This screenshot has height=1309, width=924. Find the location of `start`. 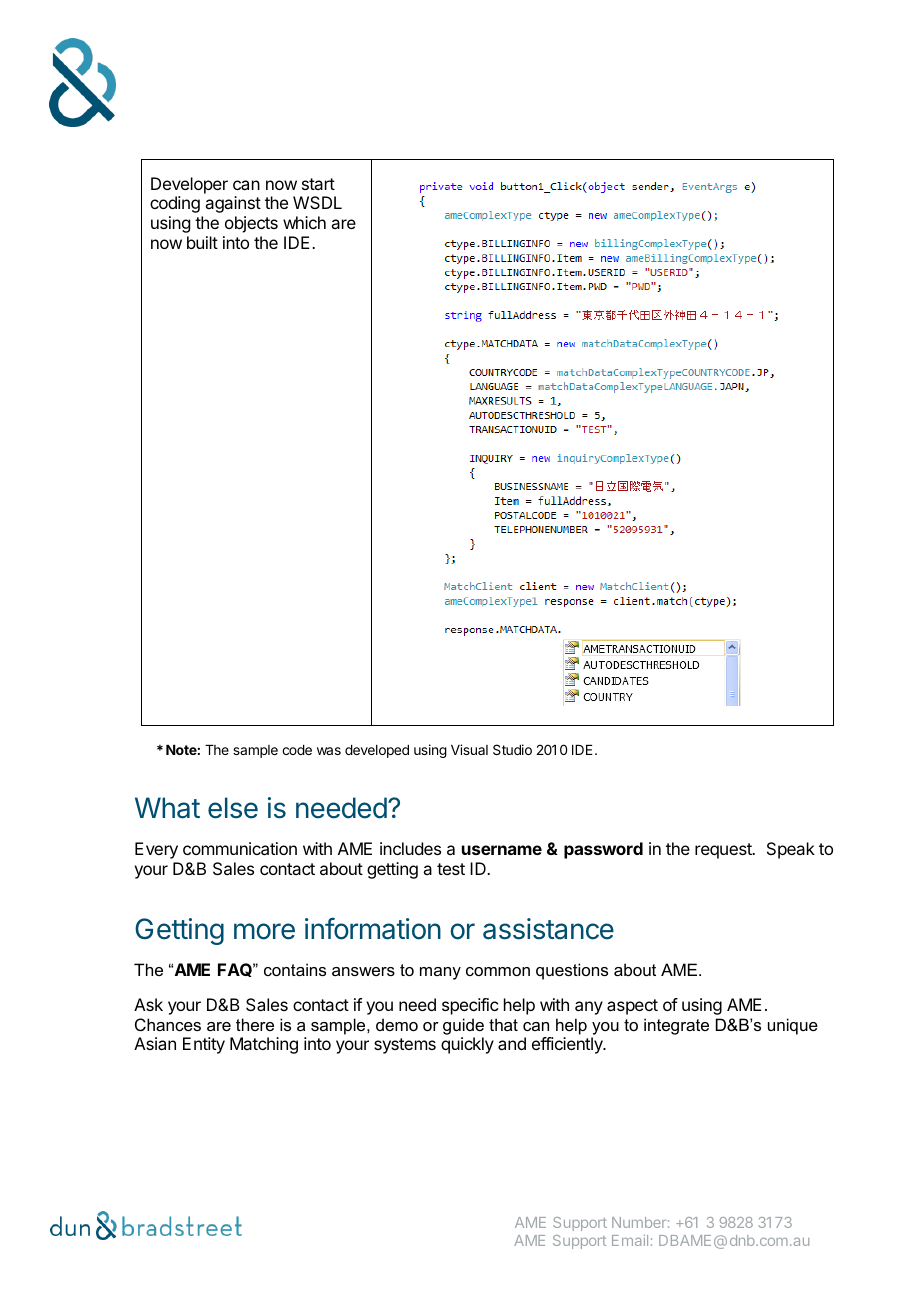

start is located at coordinates (318, 184).
